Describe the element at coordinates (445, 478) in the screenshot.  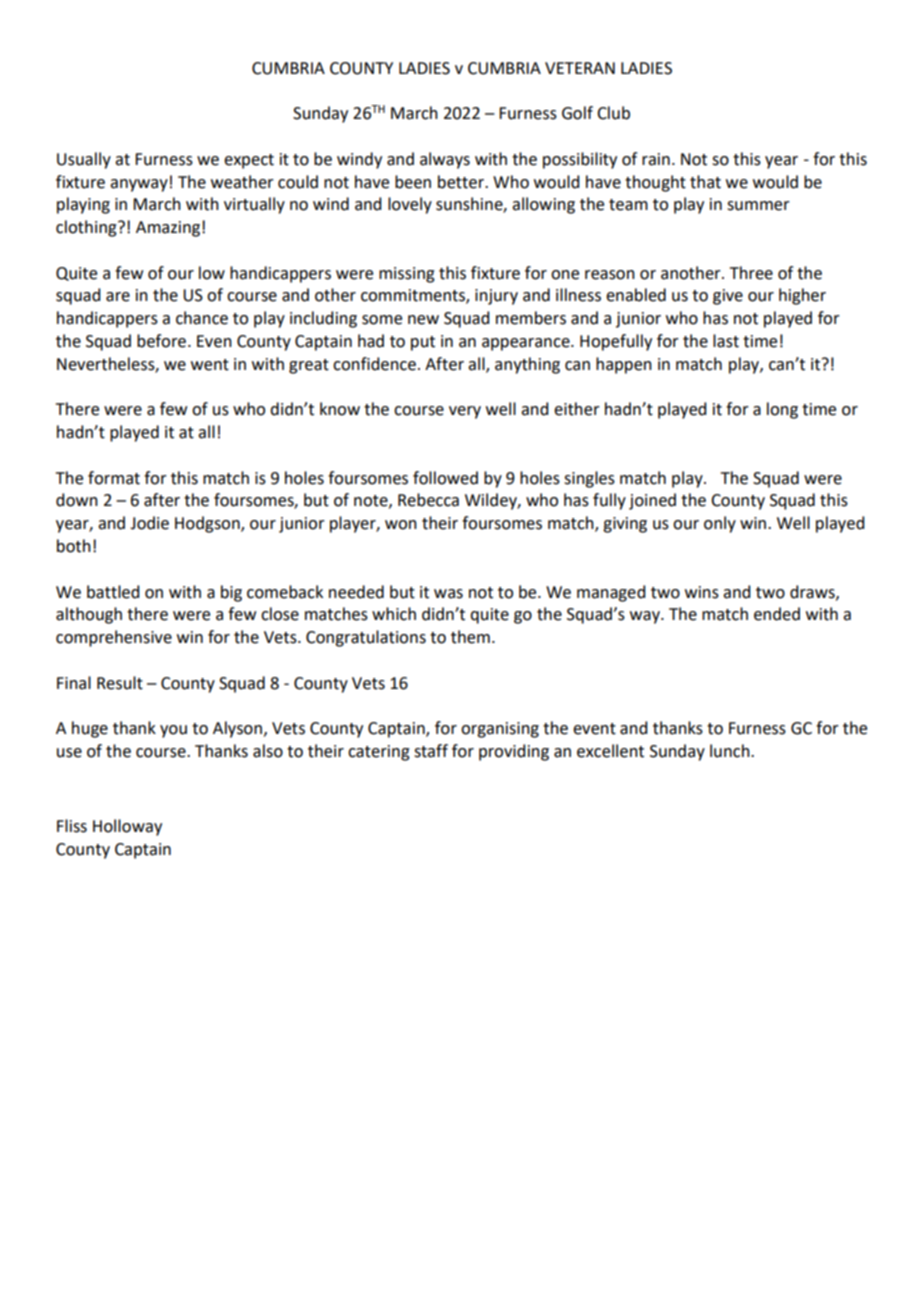
I see `followed` at that location.
